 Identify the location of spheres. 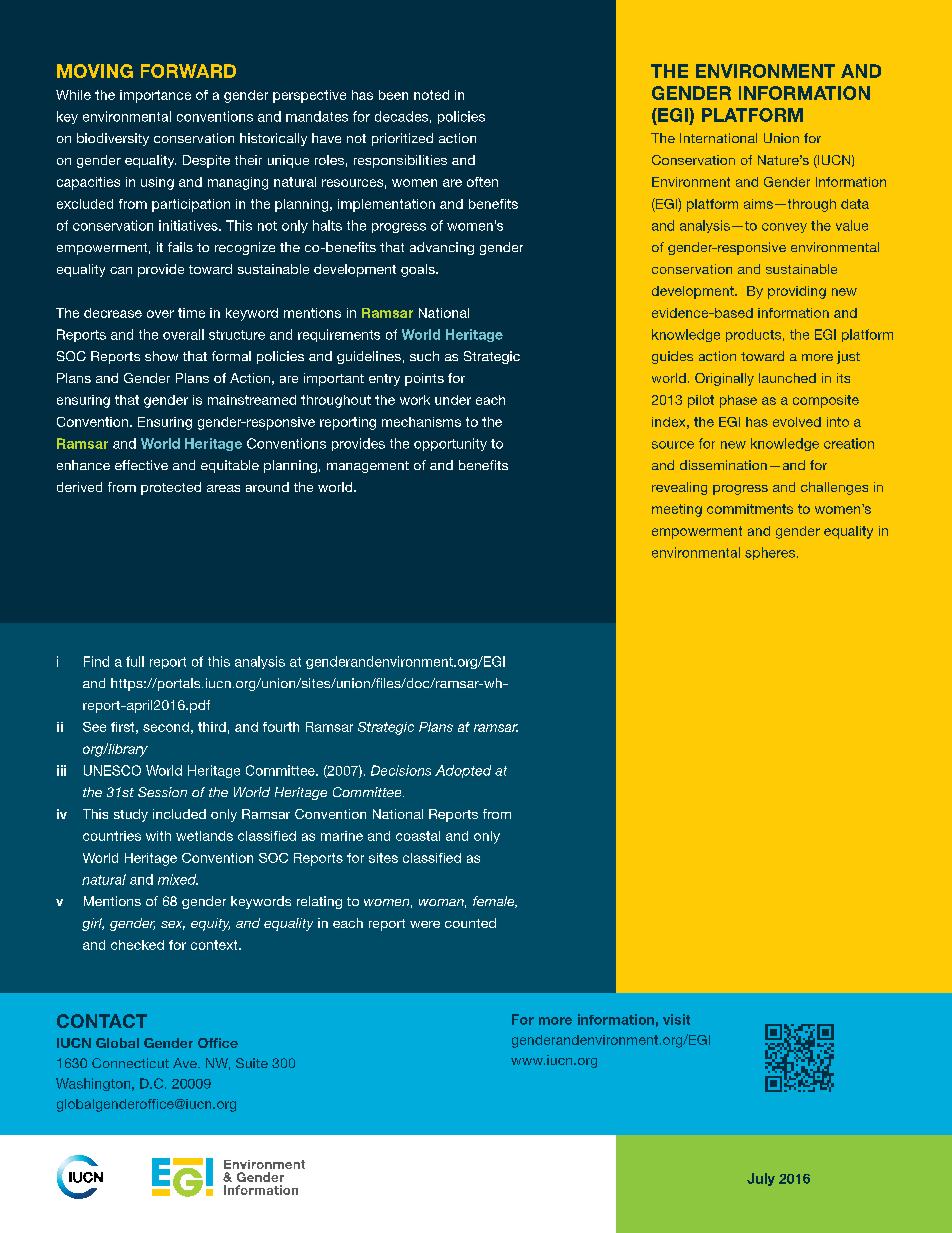
(770, 553).
